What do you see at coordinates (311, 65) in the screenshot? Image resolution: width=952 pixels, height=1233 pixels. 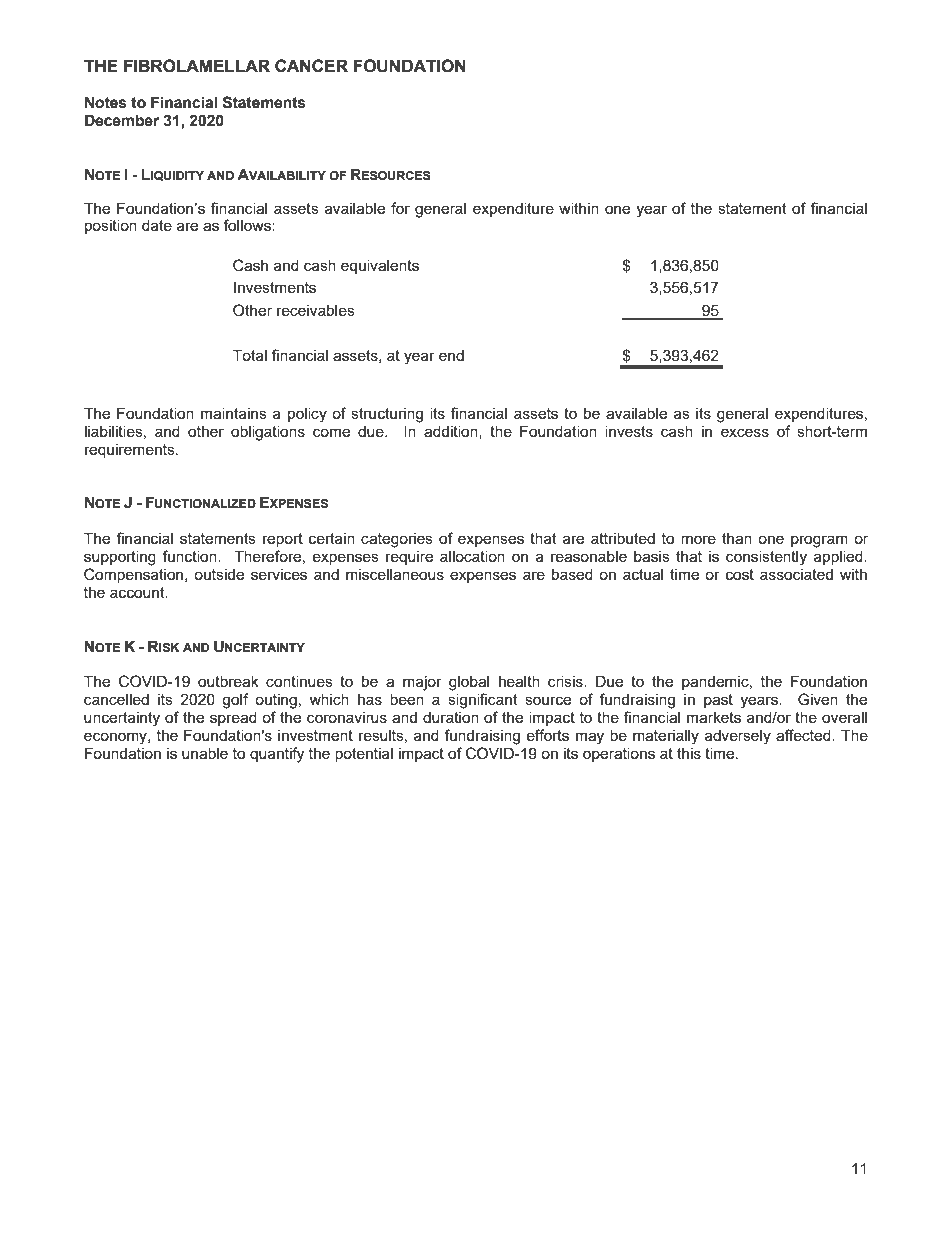 I see `CANCER` at bounding box center [311, 65].
